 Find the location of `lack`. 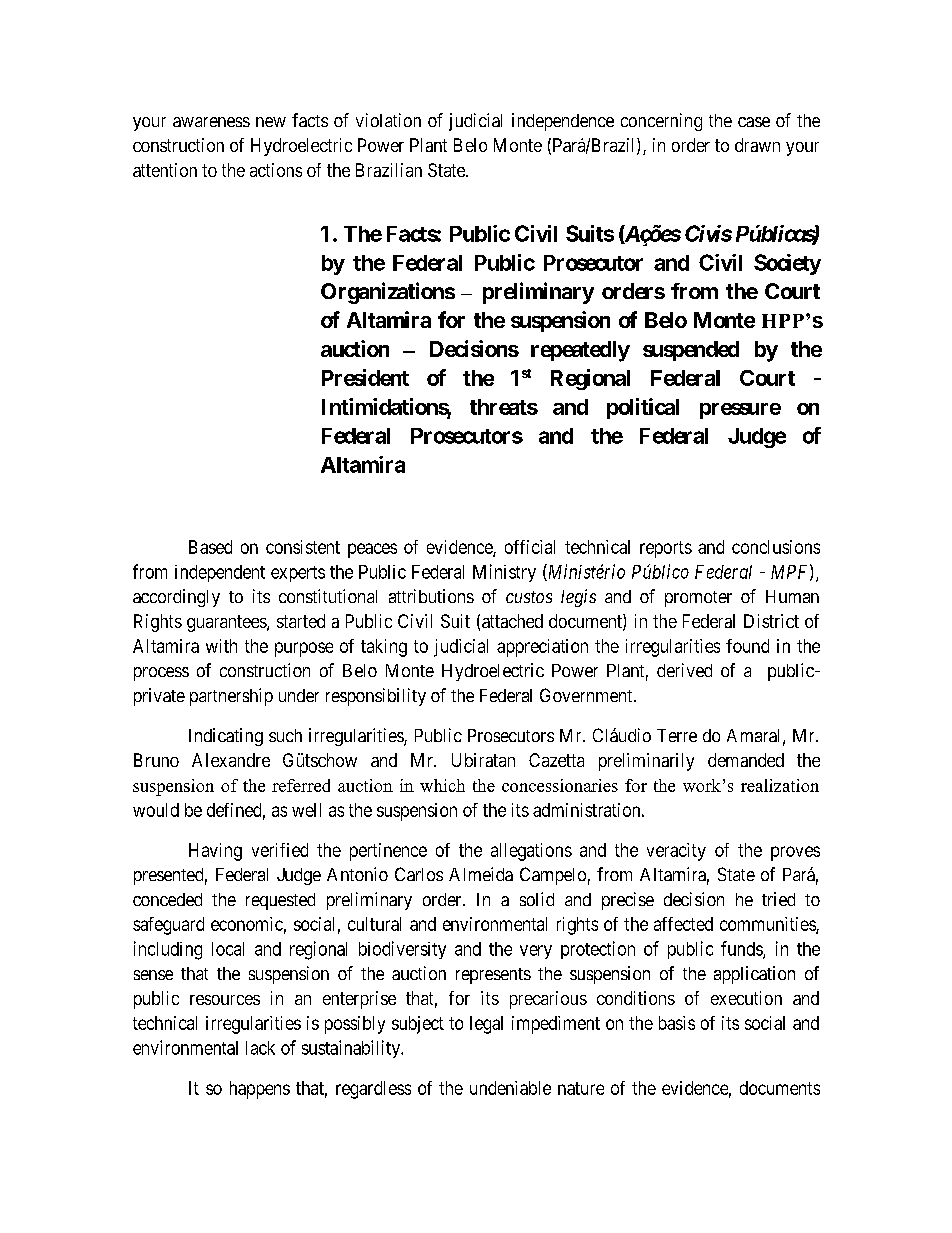

lack is located at coordinates (260, 1048).
